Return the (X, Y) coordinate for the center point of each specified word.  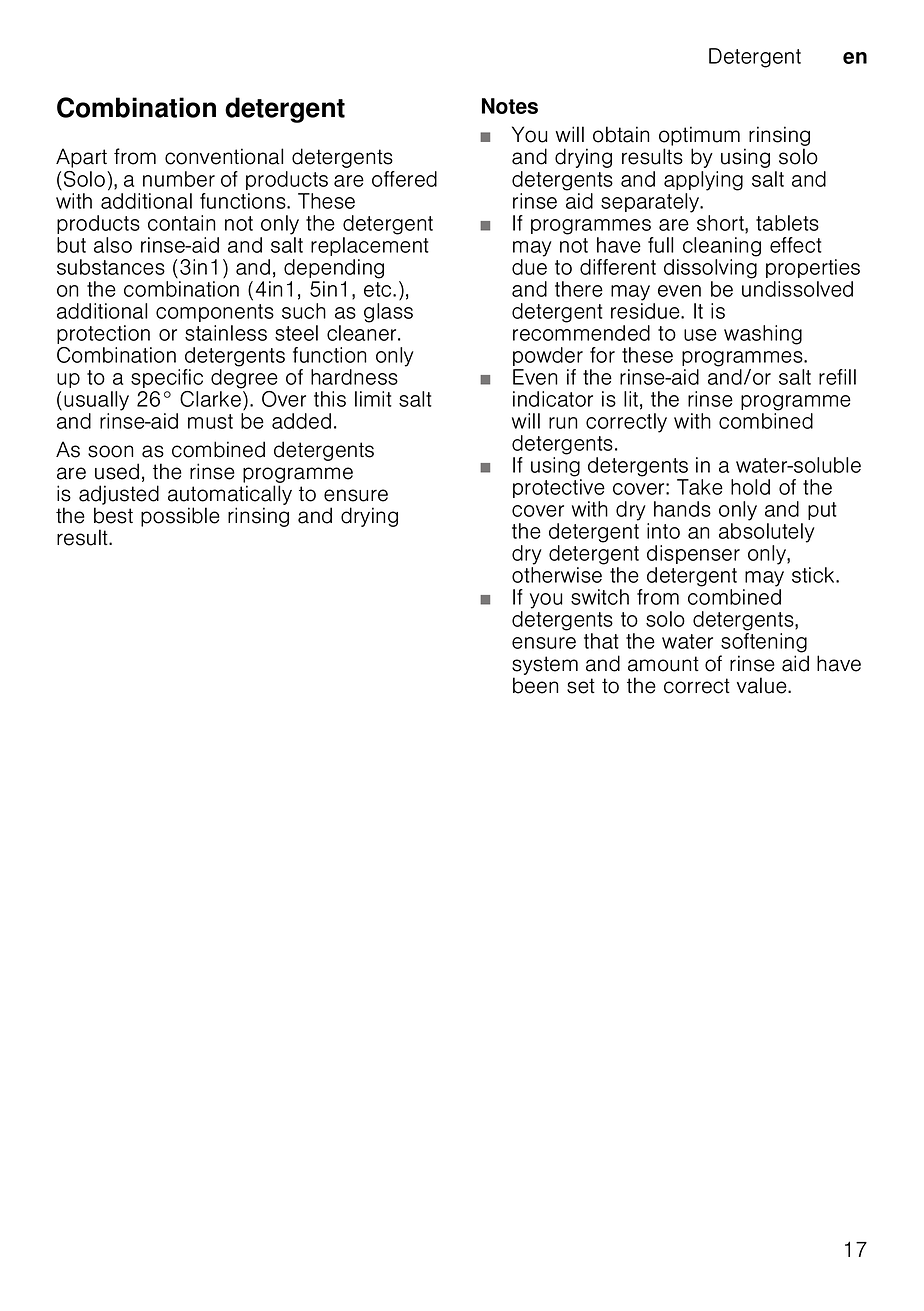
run (563, 423)
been (535, 685)
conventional (224, 156)
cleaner (363, 333)
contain (181, 223)
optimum (699, 136)
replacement (370, 246)
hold (750, 487)
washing (763, 335)
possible (180, 517)
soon (110, 451)
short (721, 224)
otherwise (557, 575)
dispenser (693, 554)
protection (103, 334)
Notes (510, 106)
